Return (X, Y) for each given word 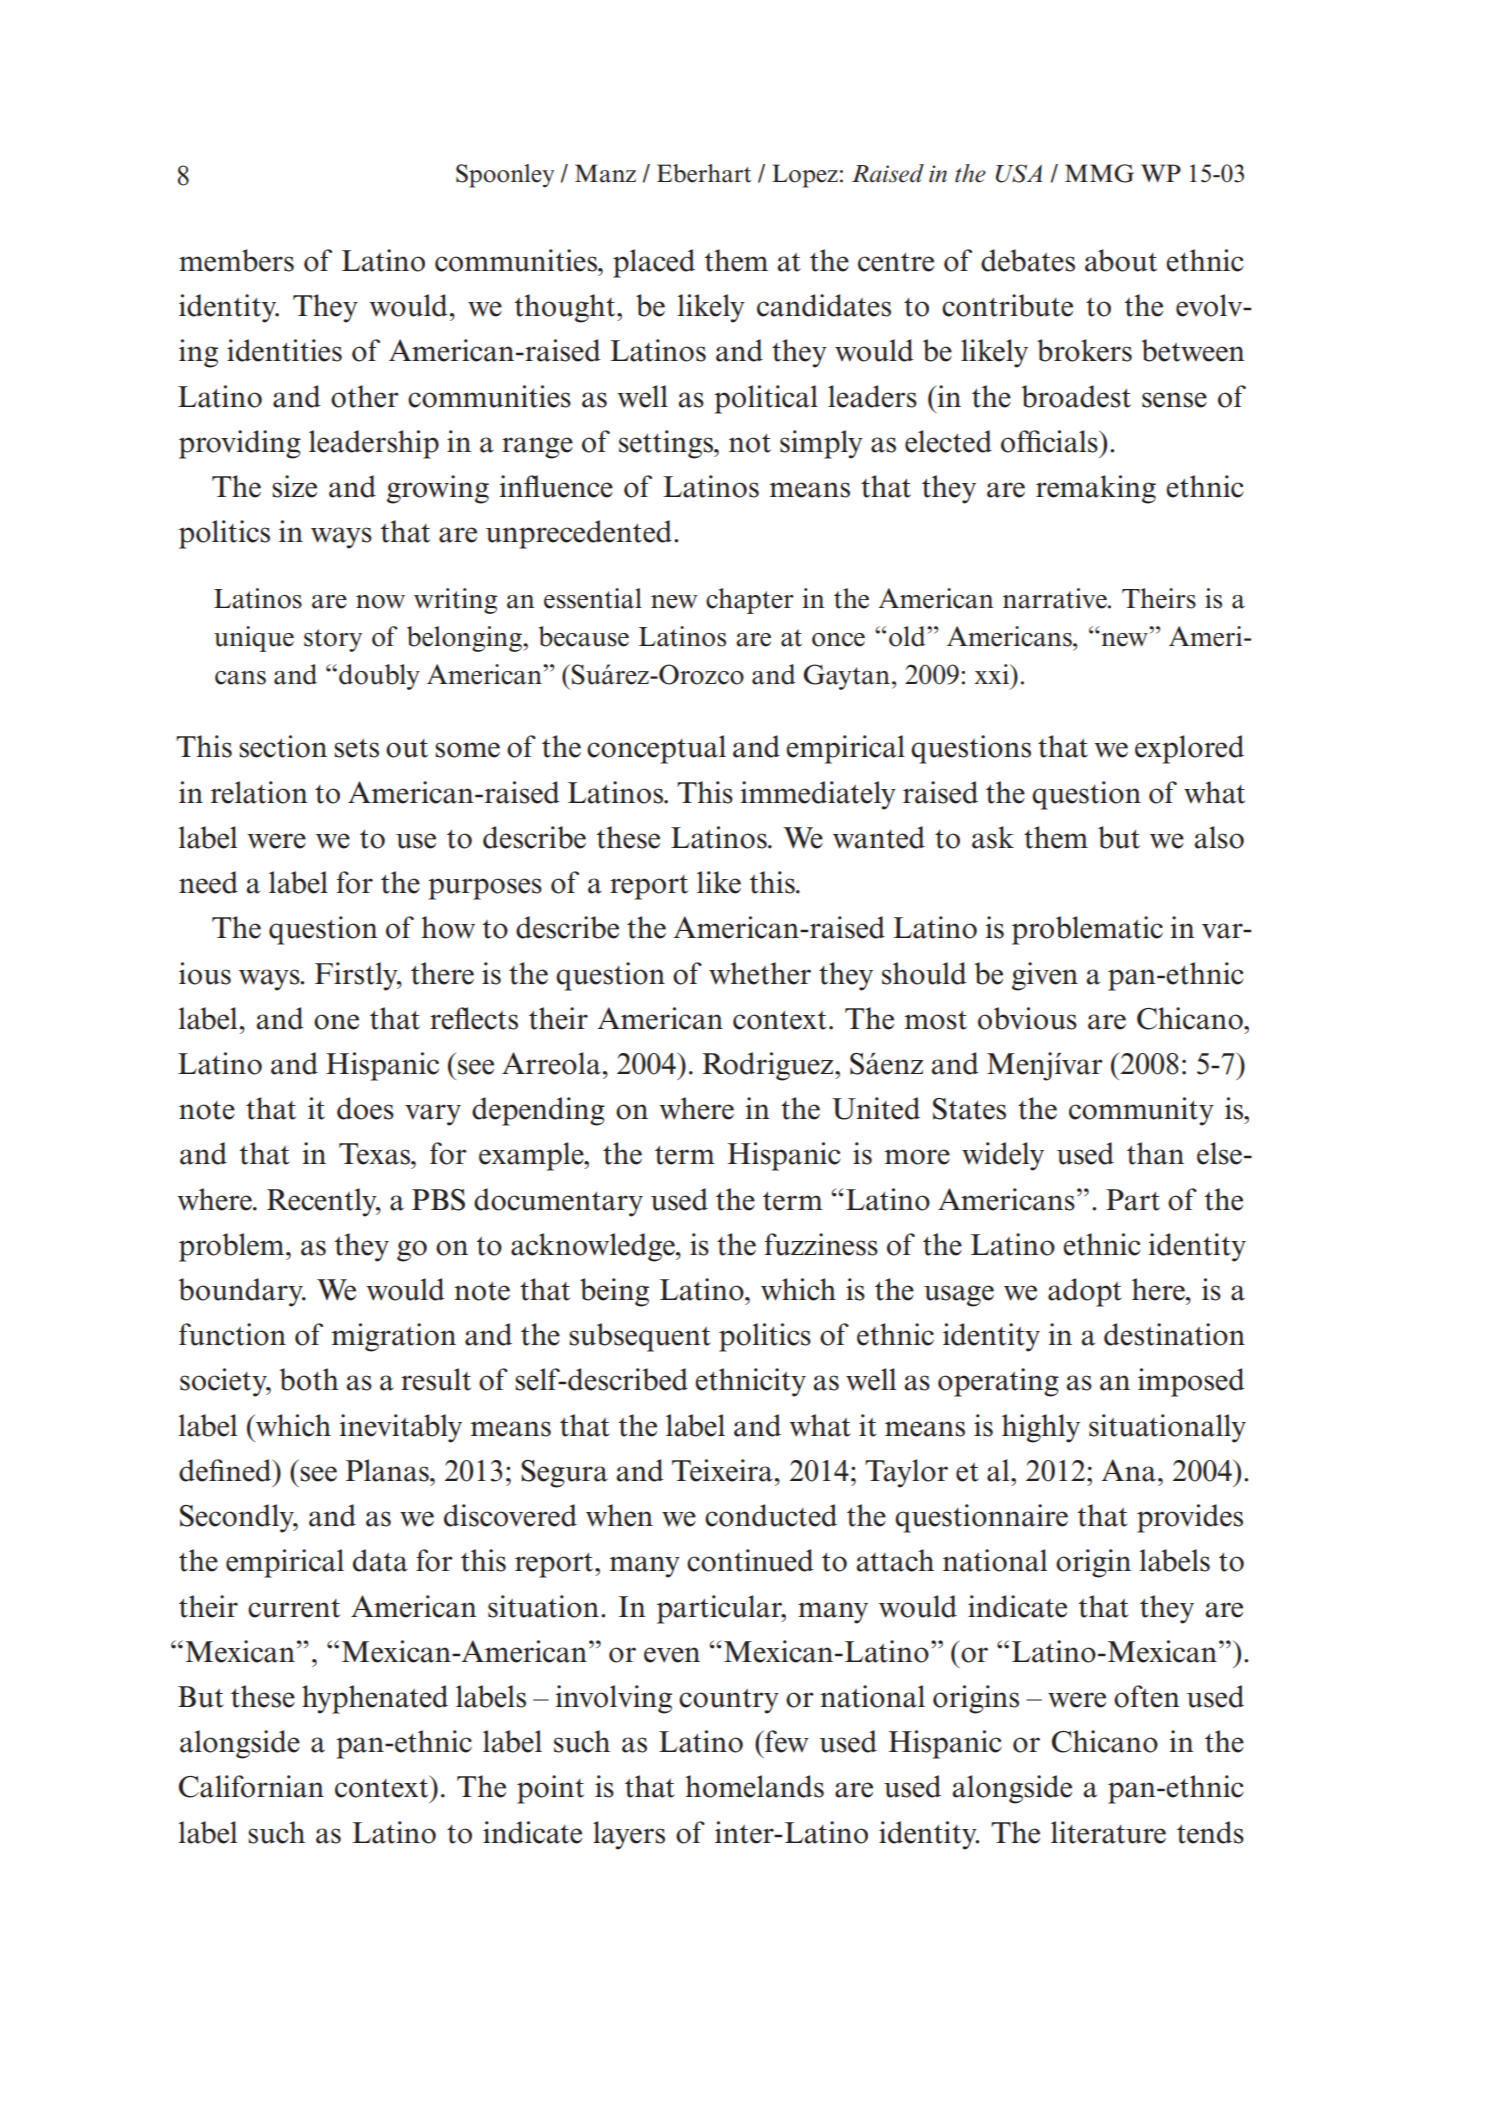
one (336, 1022)
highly (1041, 1428)
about (1121, 260)
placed (654, 263)
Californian (251, 1786)
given (1045, 976)
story (333, 640)
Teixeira (722, 1470)
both (309, 1379)
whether (760, 973)
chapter (750, 601)
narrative (1056, 598)
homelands (754, 1786)
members (236, 260)
